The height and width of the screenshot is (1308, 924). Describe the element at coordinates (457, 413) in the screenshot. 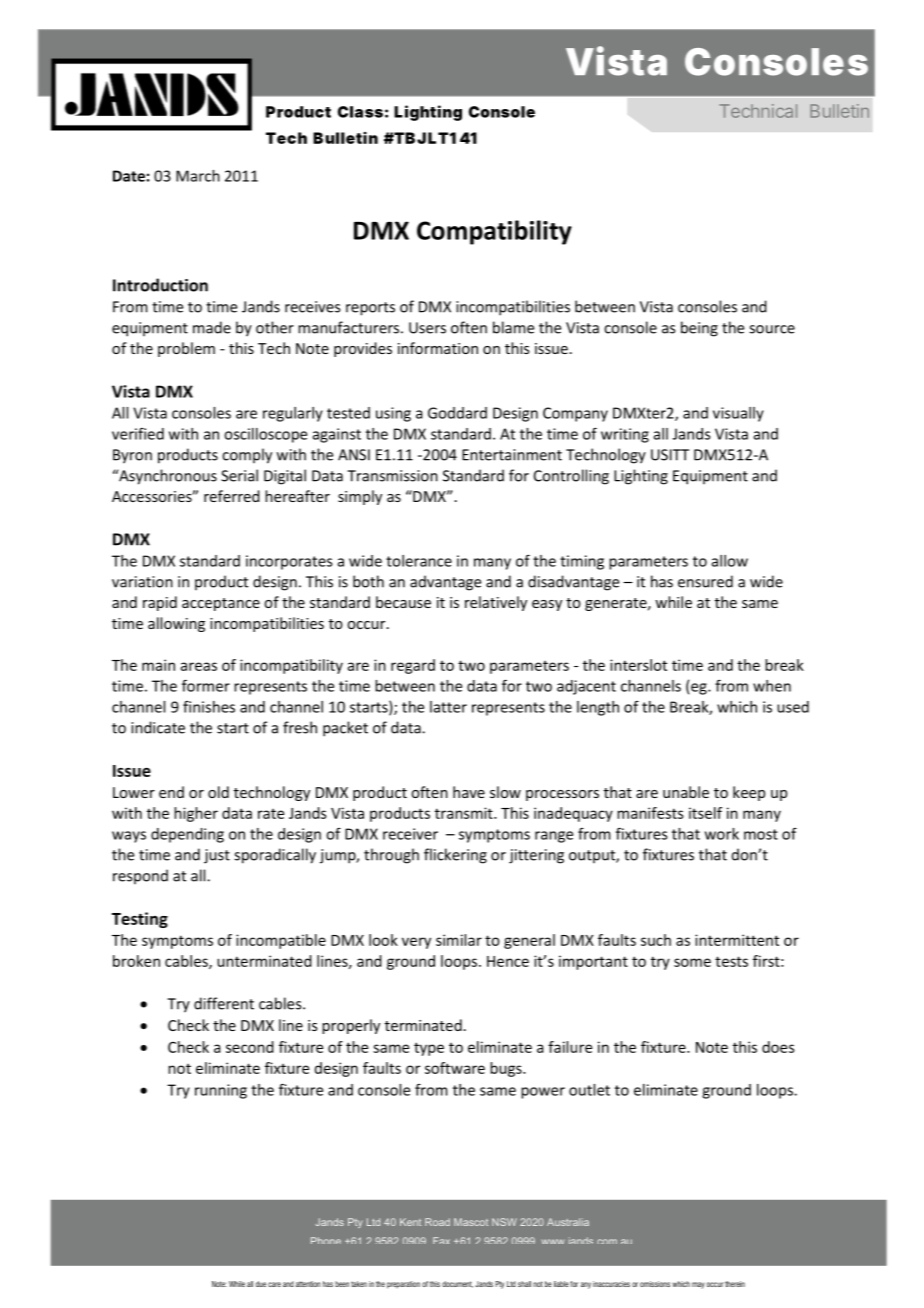

I see `Goddard` at that location.
